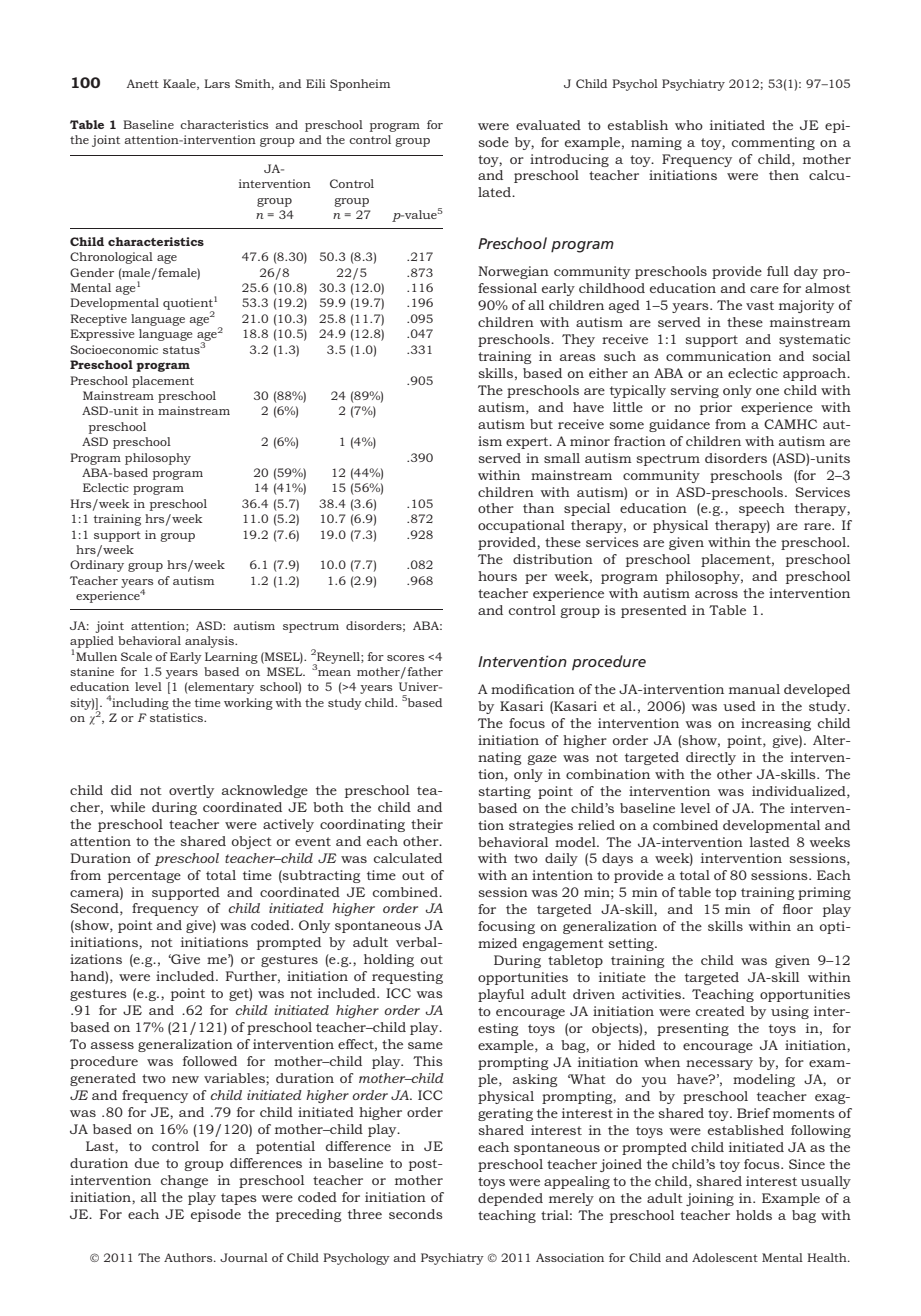 Image resolution: width=921 pixels, height=1316 pixels. I want to click on scores, so click(406, 658).
